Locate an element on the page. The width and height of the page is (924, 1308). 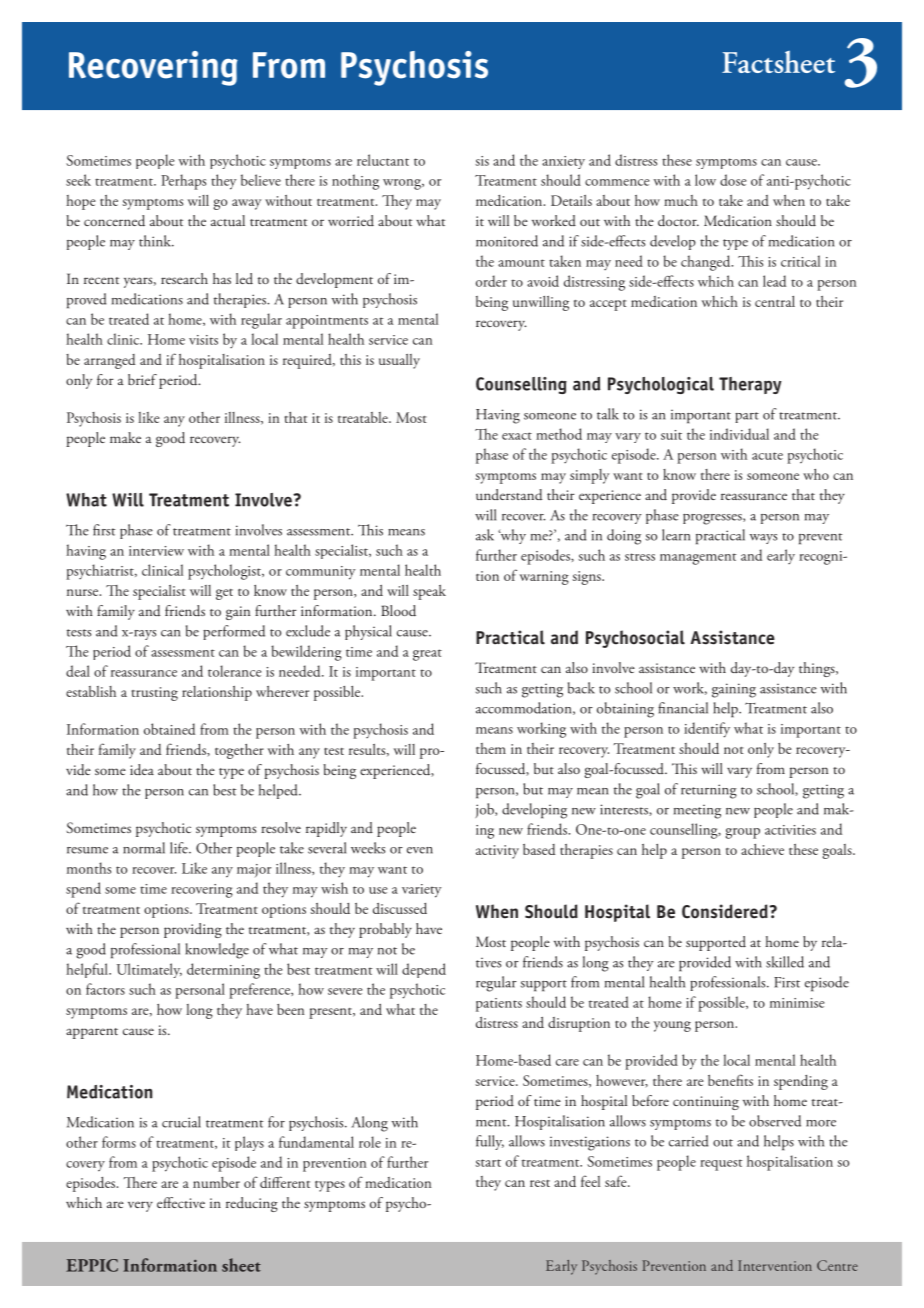
monitored is located at coordinates (507, 241).
